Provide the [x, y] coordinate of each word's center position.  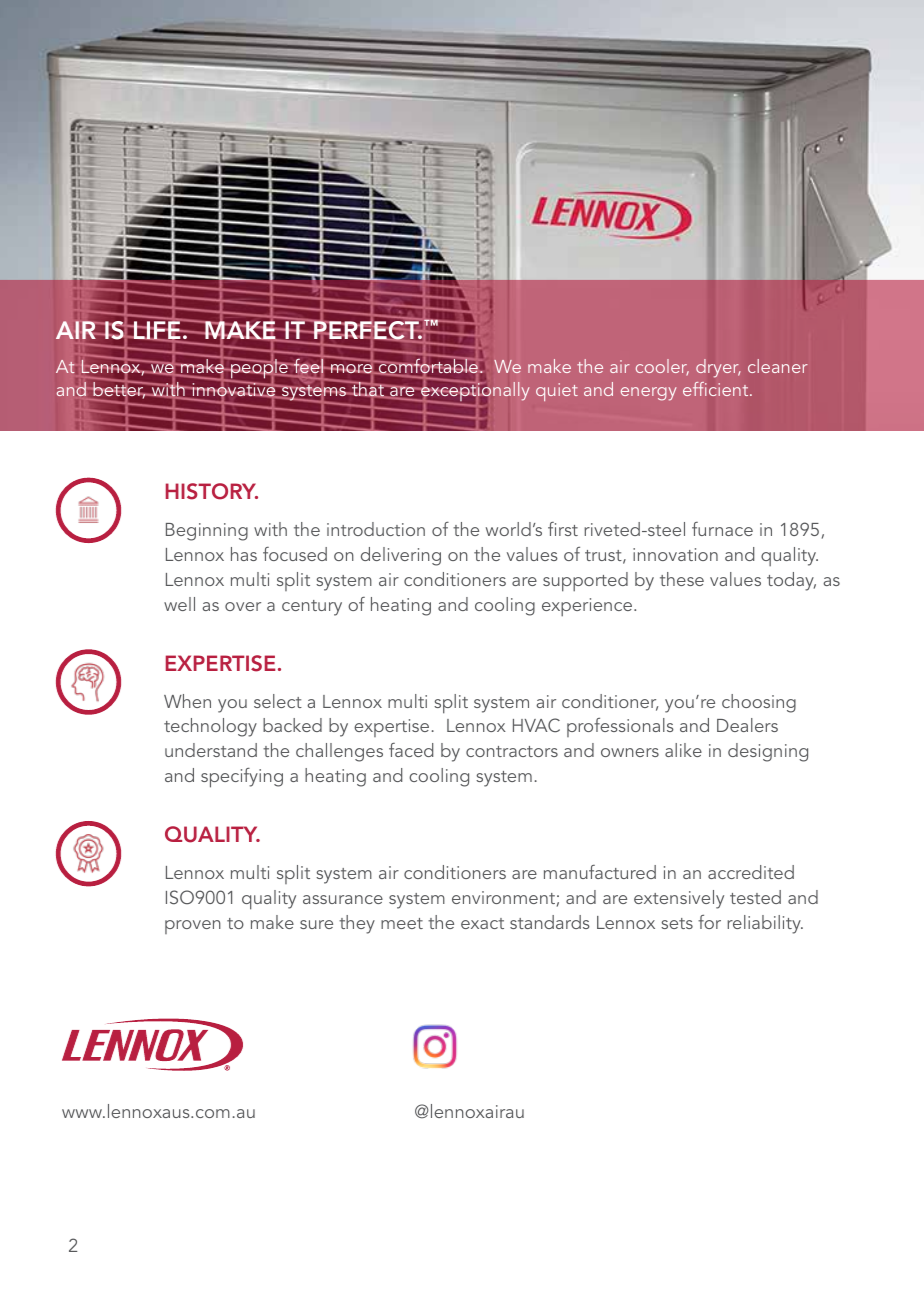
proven [193, 927]
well [179, 604]
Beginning [207, 532]
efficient [717, 389]
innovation [675, 554]
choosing [759, 703]
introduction [376, 529]
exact [482, 923]
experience [587, 607]
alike [683, 750]
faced [411, 750]
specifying [242, 778]
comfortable [428, 366]
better [118, 389]
